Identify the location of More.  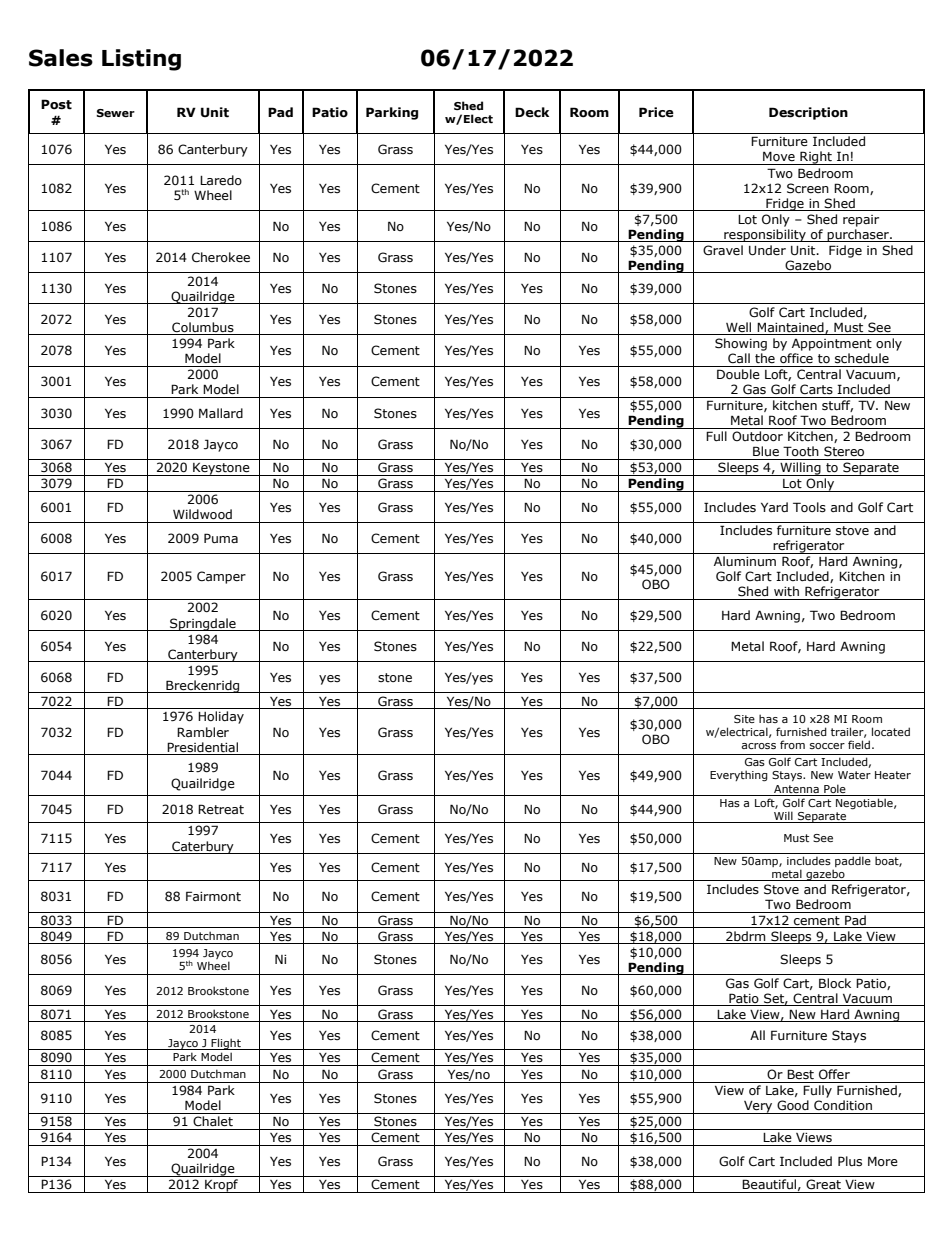
(883, 1161).
